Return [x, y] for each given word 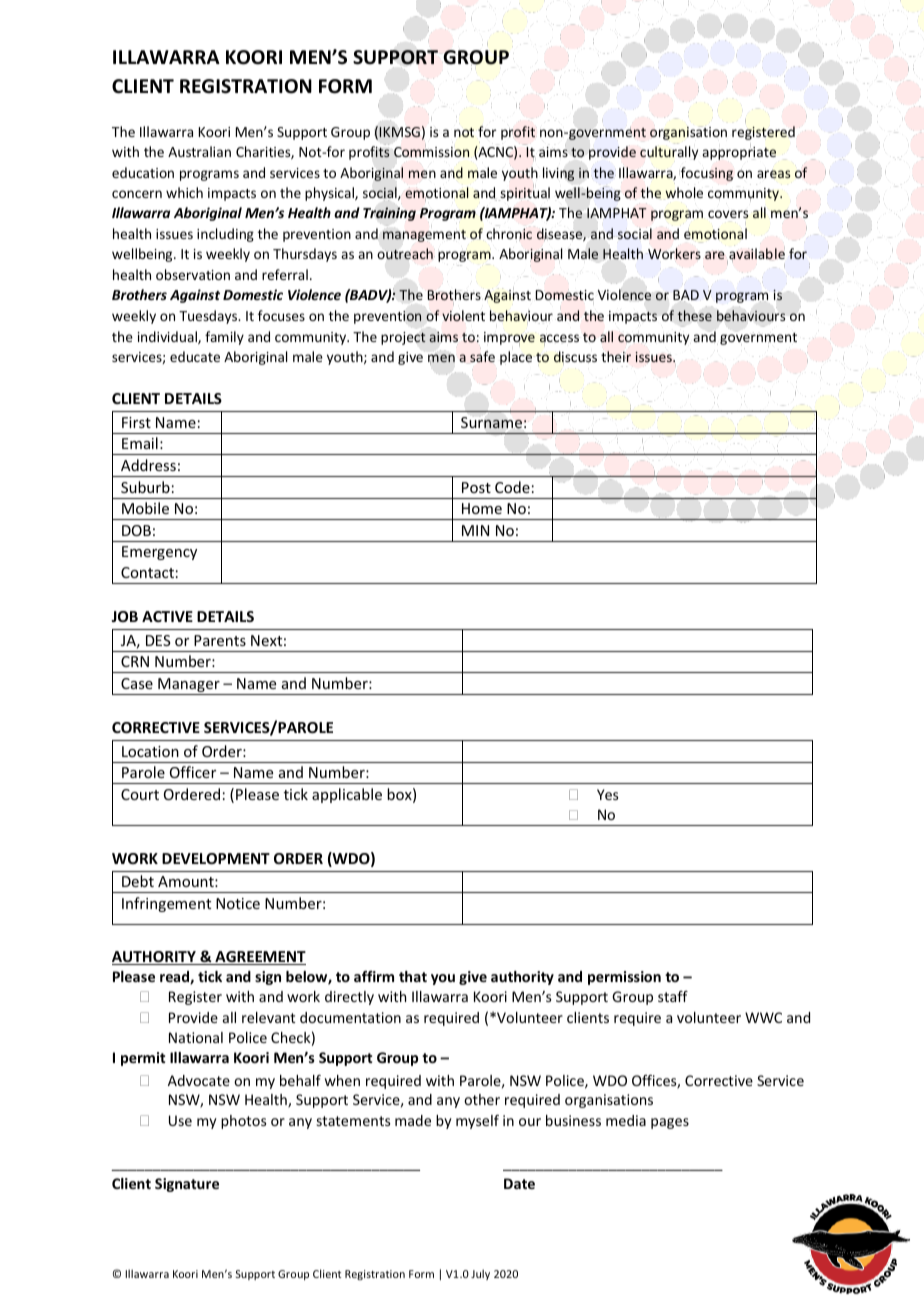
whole [684, 192]
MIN [475, 530]
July [480, 1274]
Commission [431, 151]
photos [243, 1122]
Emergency [159, 553]
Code [512, 487]
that [413, 976]
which [184, 192]
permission [624, 978]
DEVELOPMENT [216, 858]
